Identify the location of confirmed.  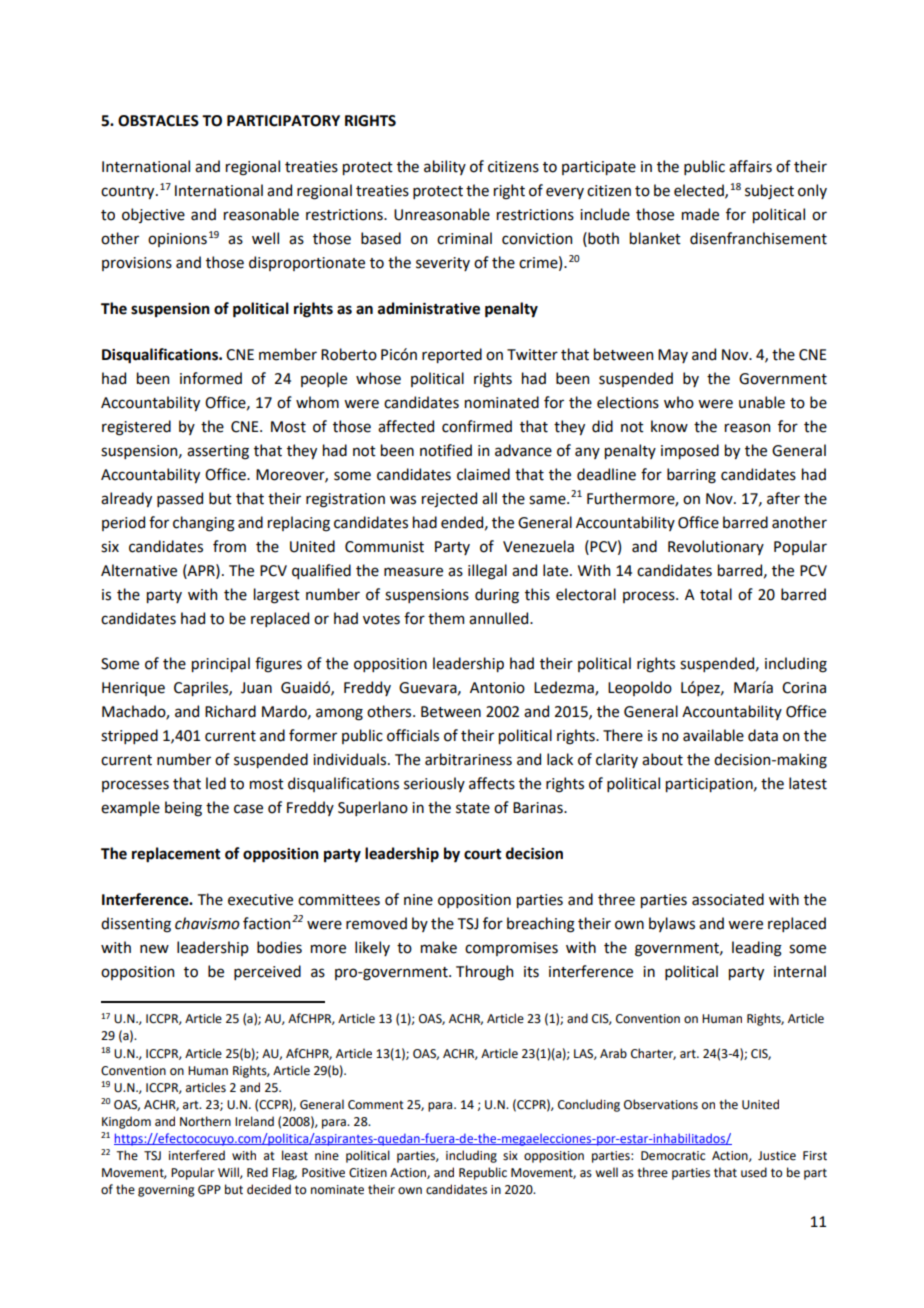
(477, 426).
